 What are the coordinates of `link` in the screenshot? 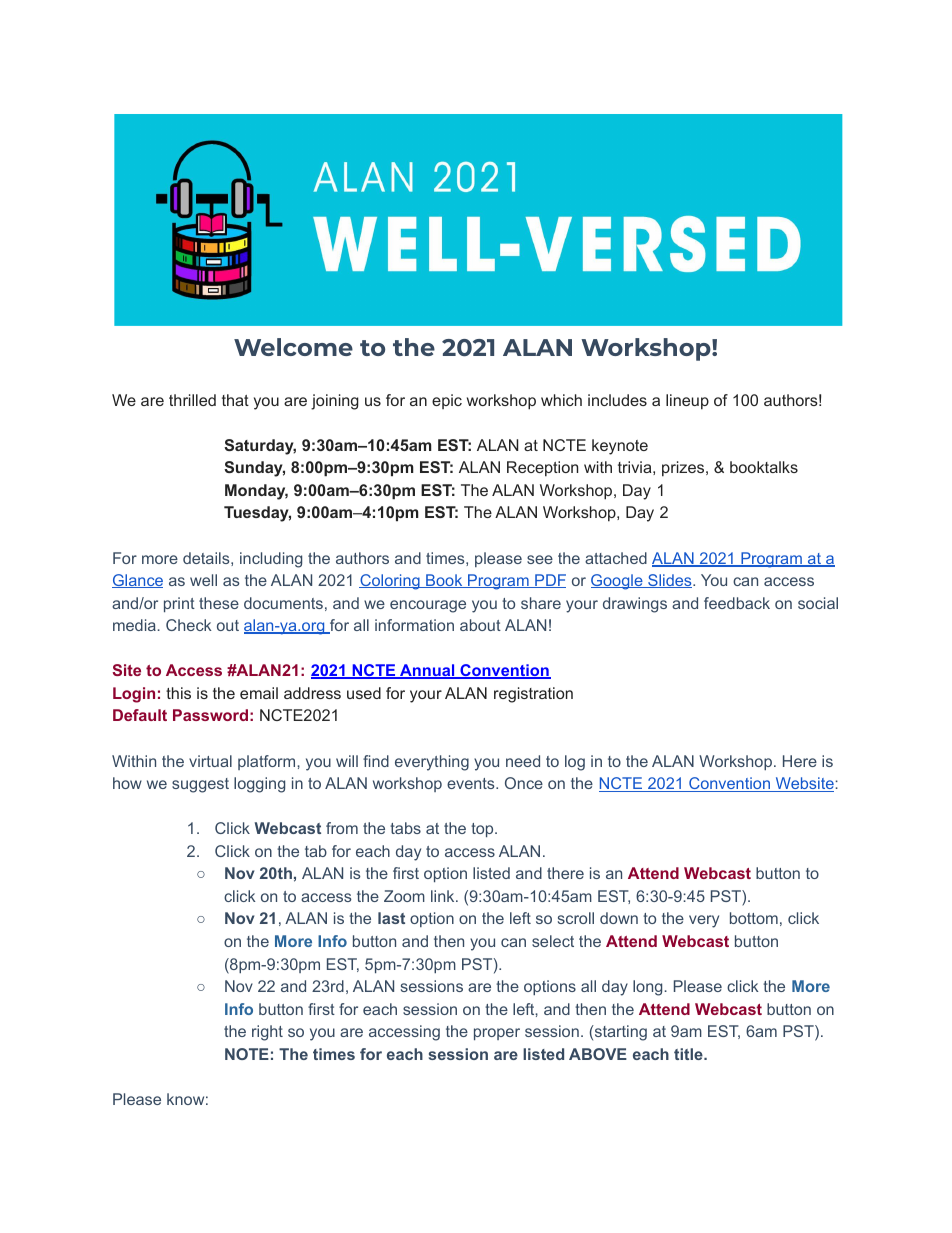 It's located at (444, 896).
